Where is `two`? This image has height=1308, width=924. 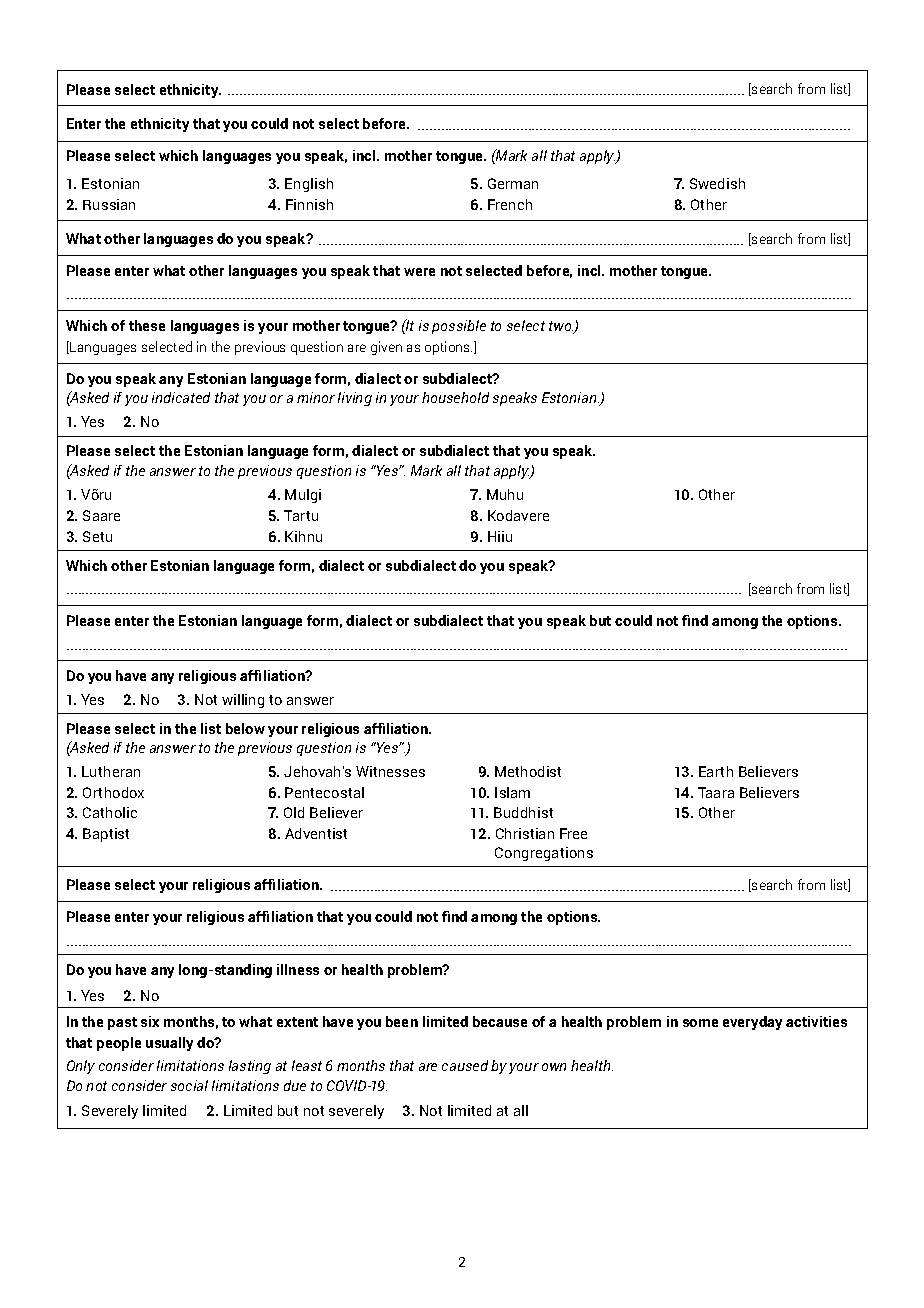
two is located at coordinates (561, 327).
